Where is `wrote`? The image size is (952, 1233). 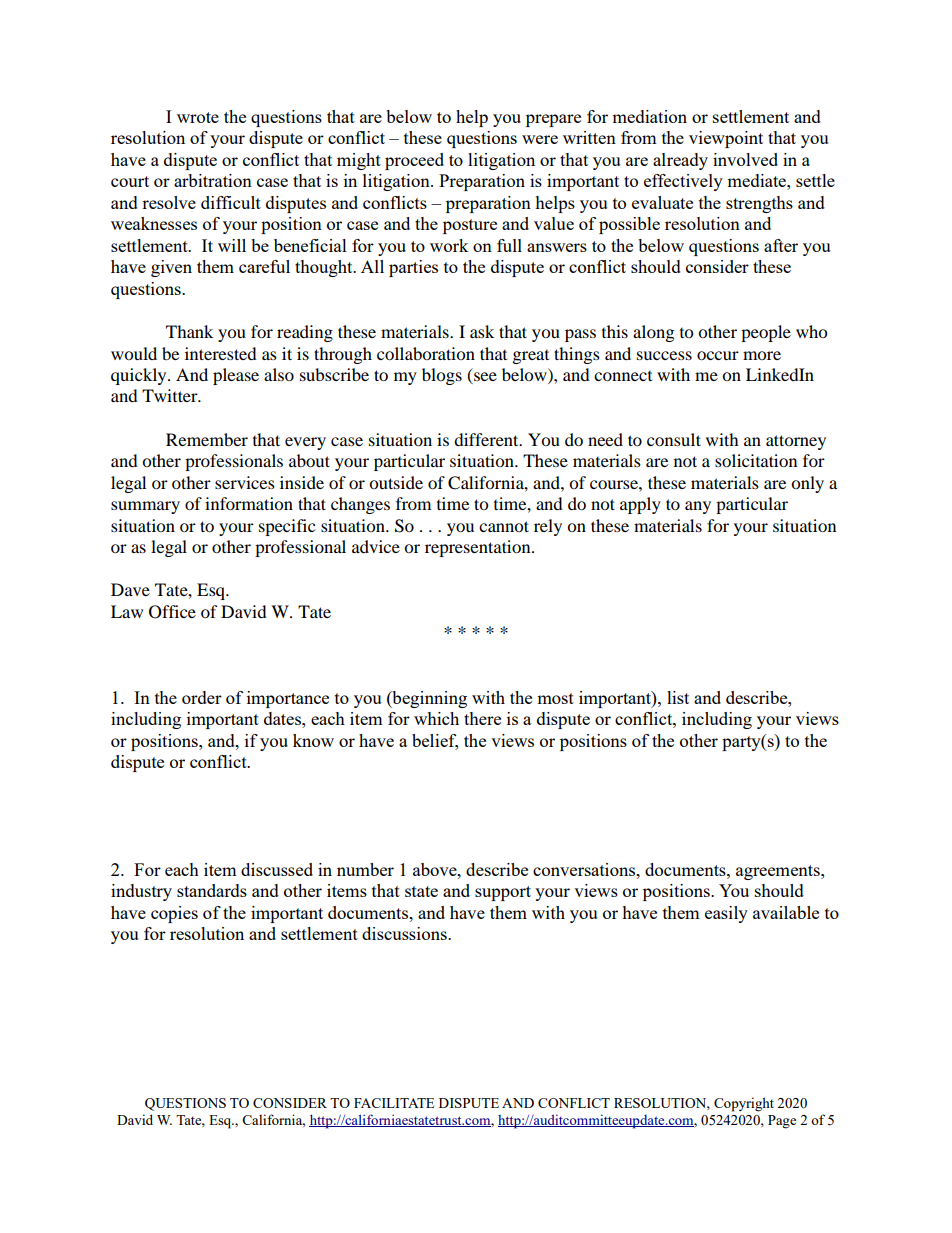
wrote is located at coordinates (198, 117).
